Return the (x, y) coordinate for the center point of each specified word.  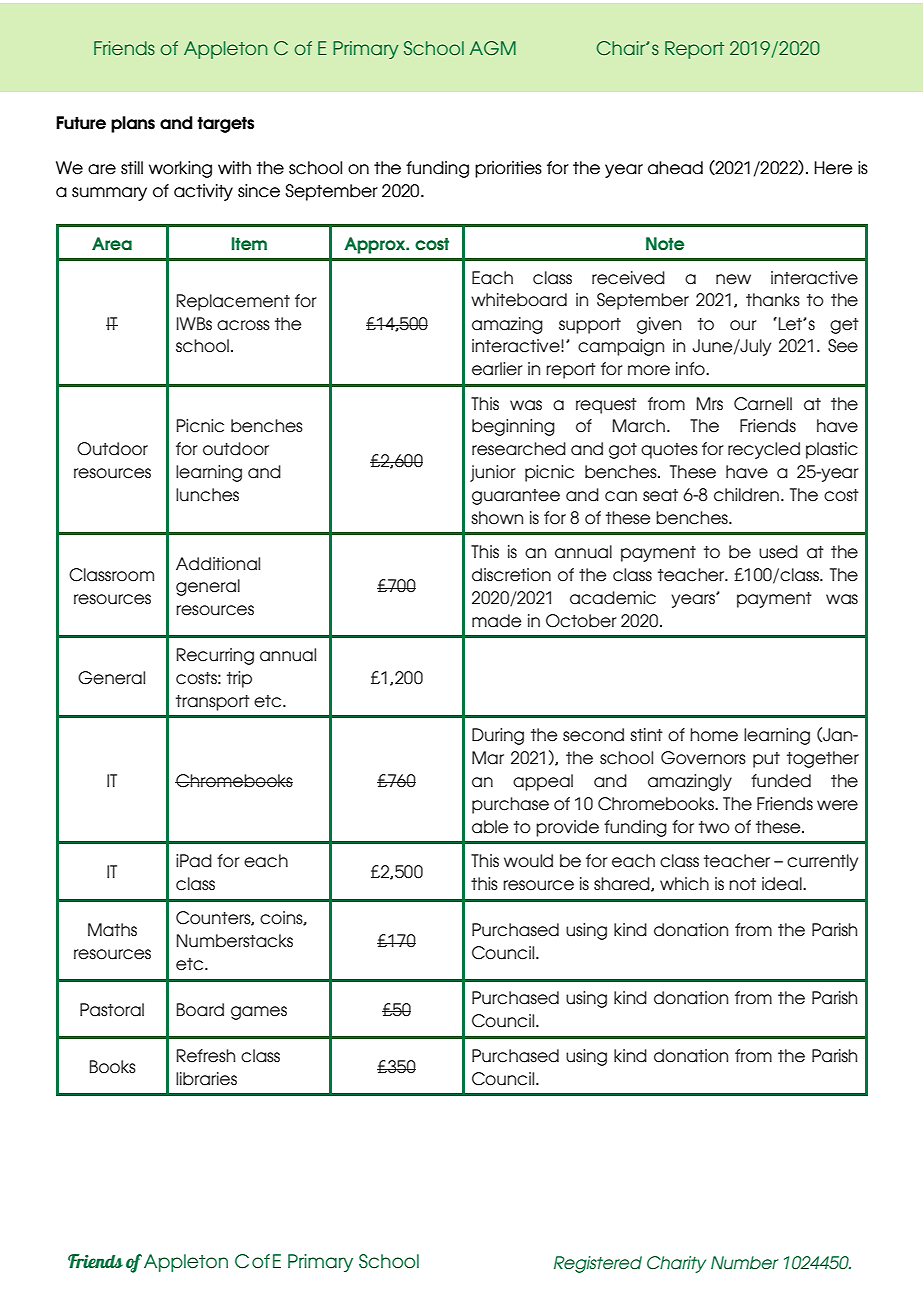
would (528, 861)
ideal (783, 884)
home (714, 735)
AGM (493, 48)
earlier (497, 369)
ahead (675, 168)
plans (133, 124)
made (496, 621)
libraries (206, 1079)
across (243, 325)
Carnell (763, 404)
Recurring (215, 656)
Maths (112, 930)
